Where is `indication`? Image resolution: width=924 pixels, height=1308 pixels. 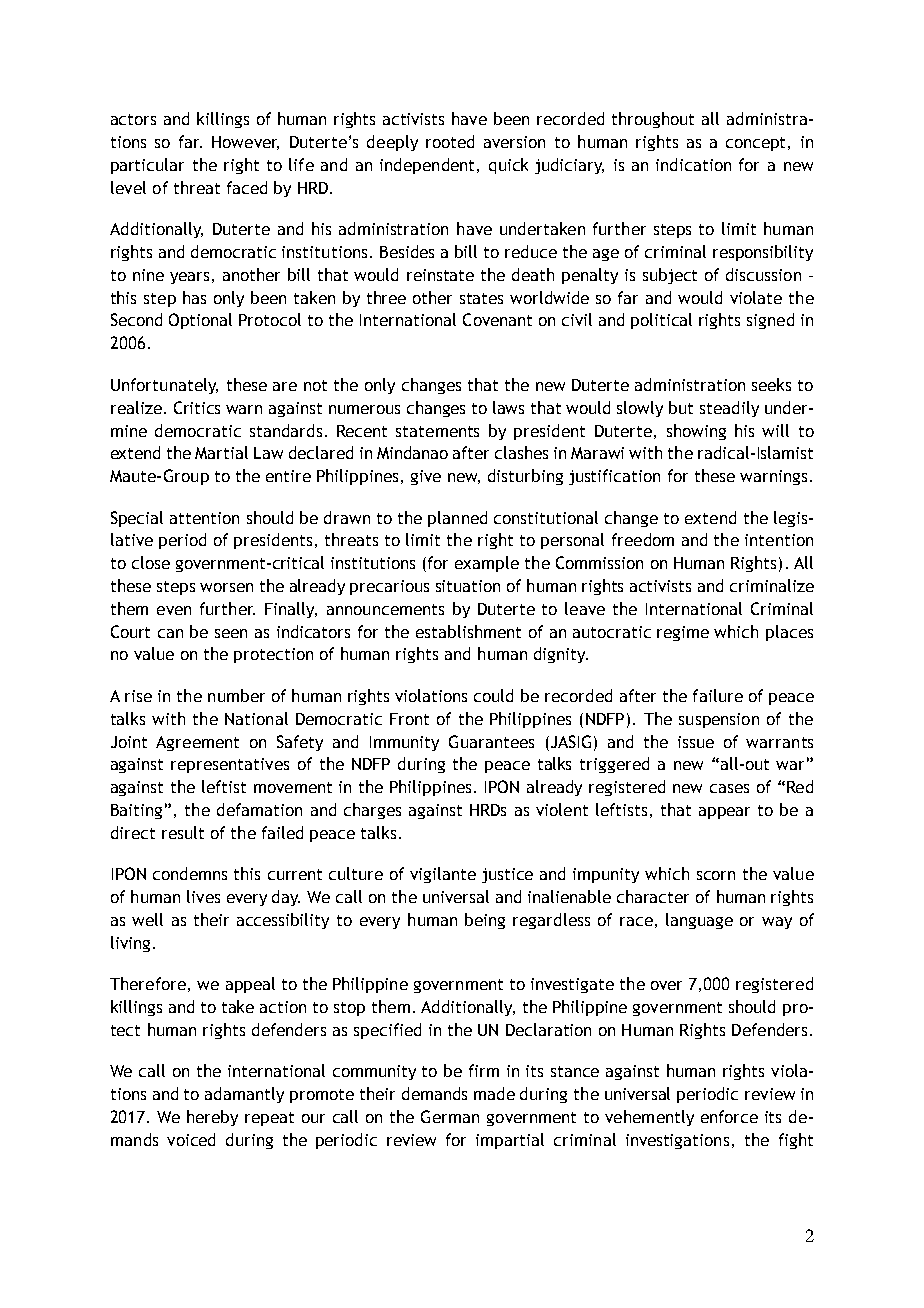 indication is located at coordinates (693, 164).
